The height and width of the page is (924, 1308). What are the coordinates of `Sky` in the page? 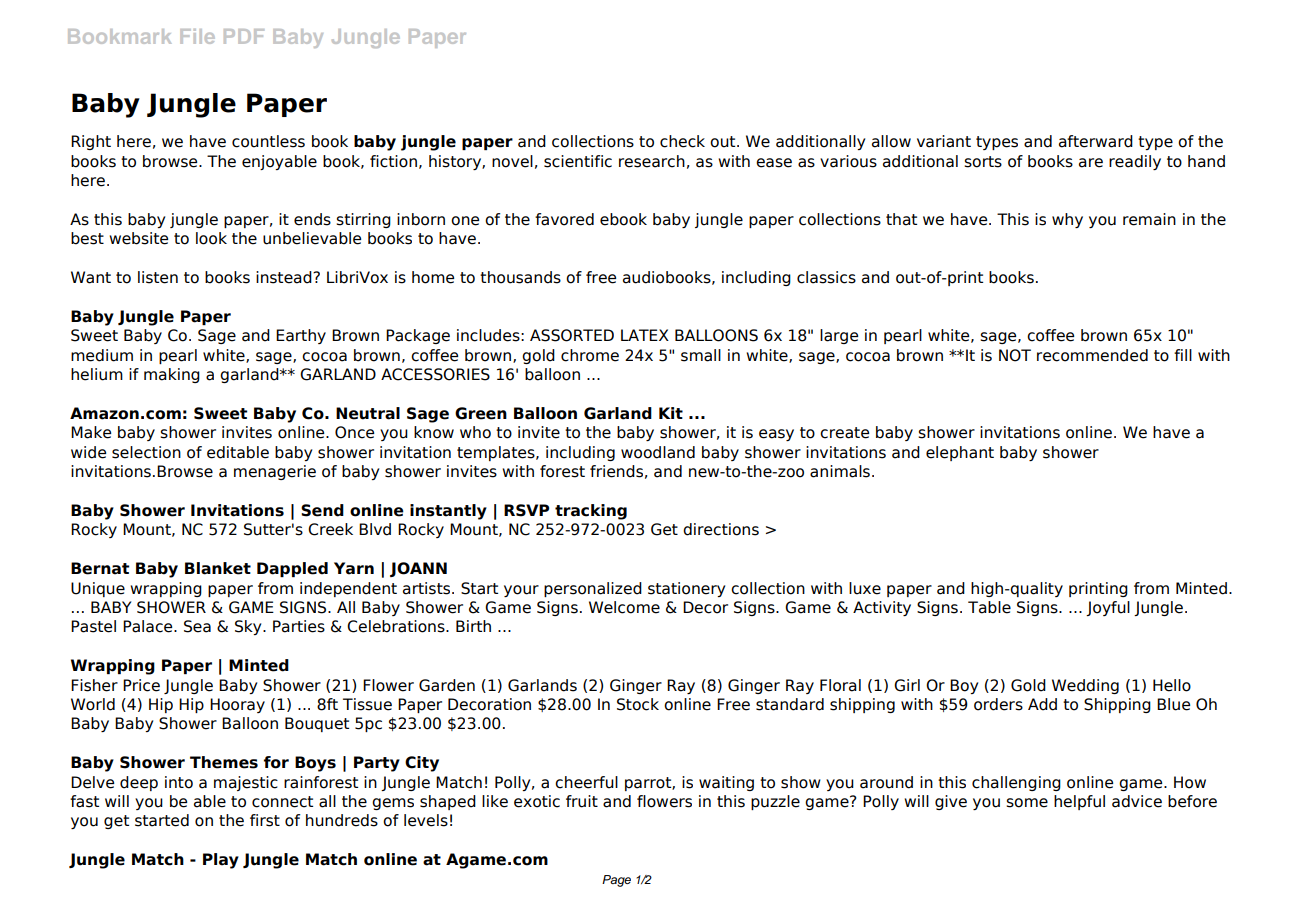 It's located at (249, 627).
